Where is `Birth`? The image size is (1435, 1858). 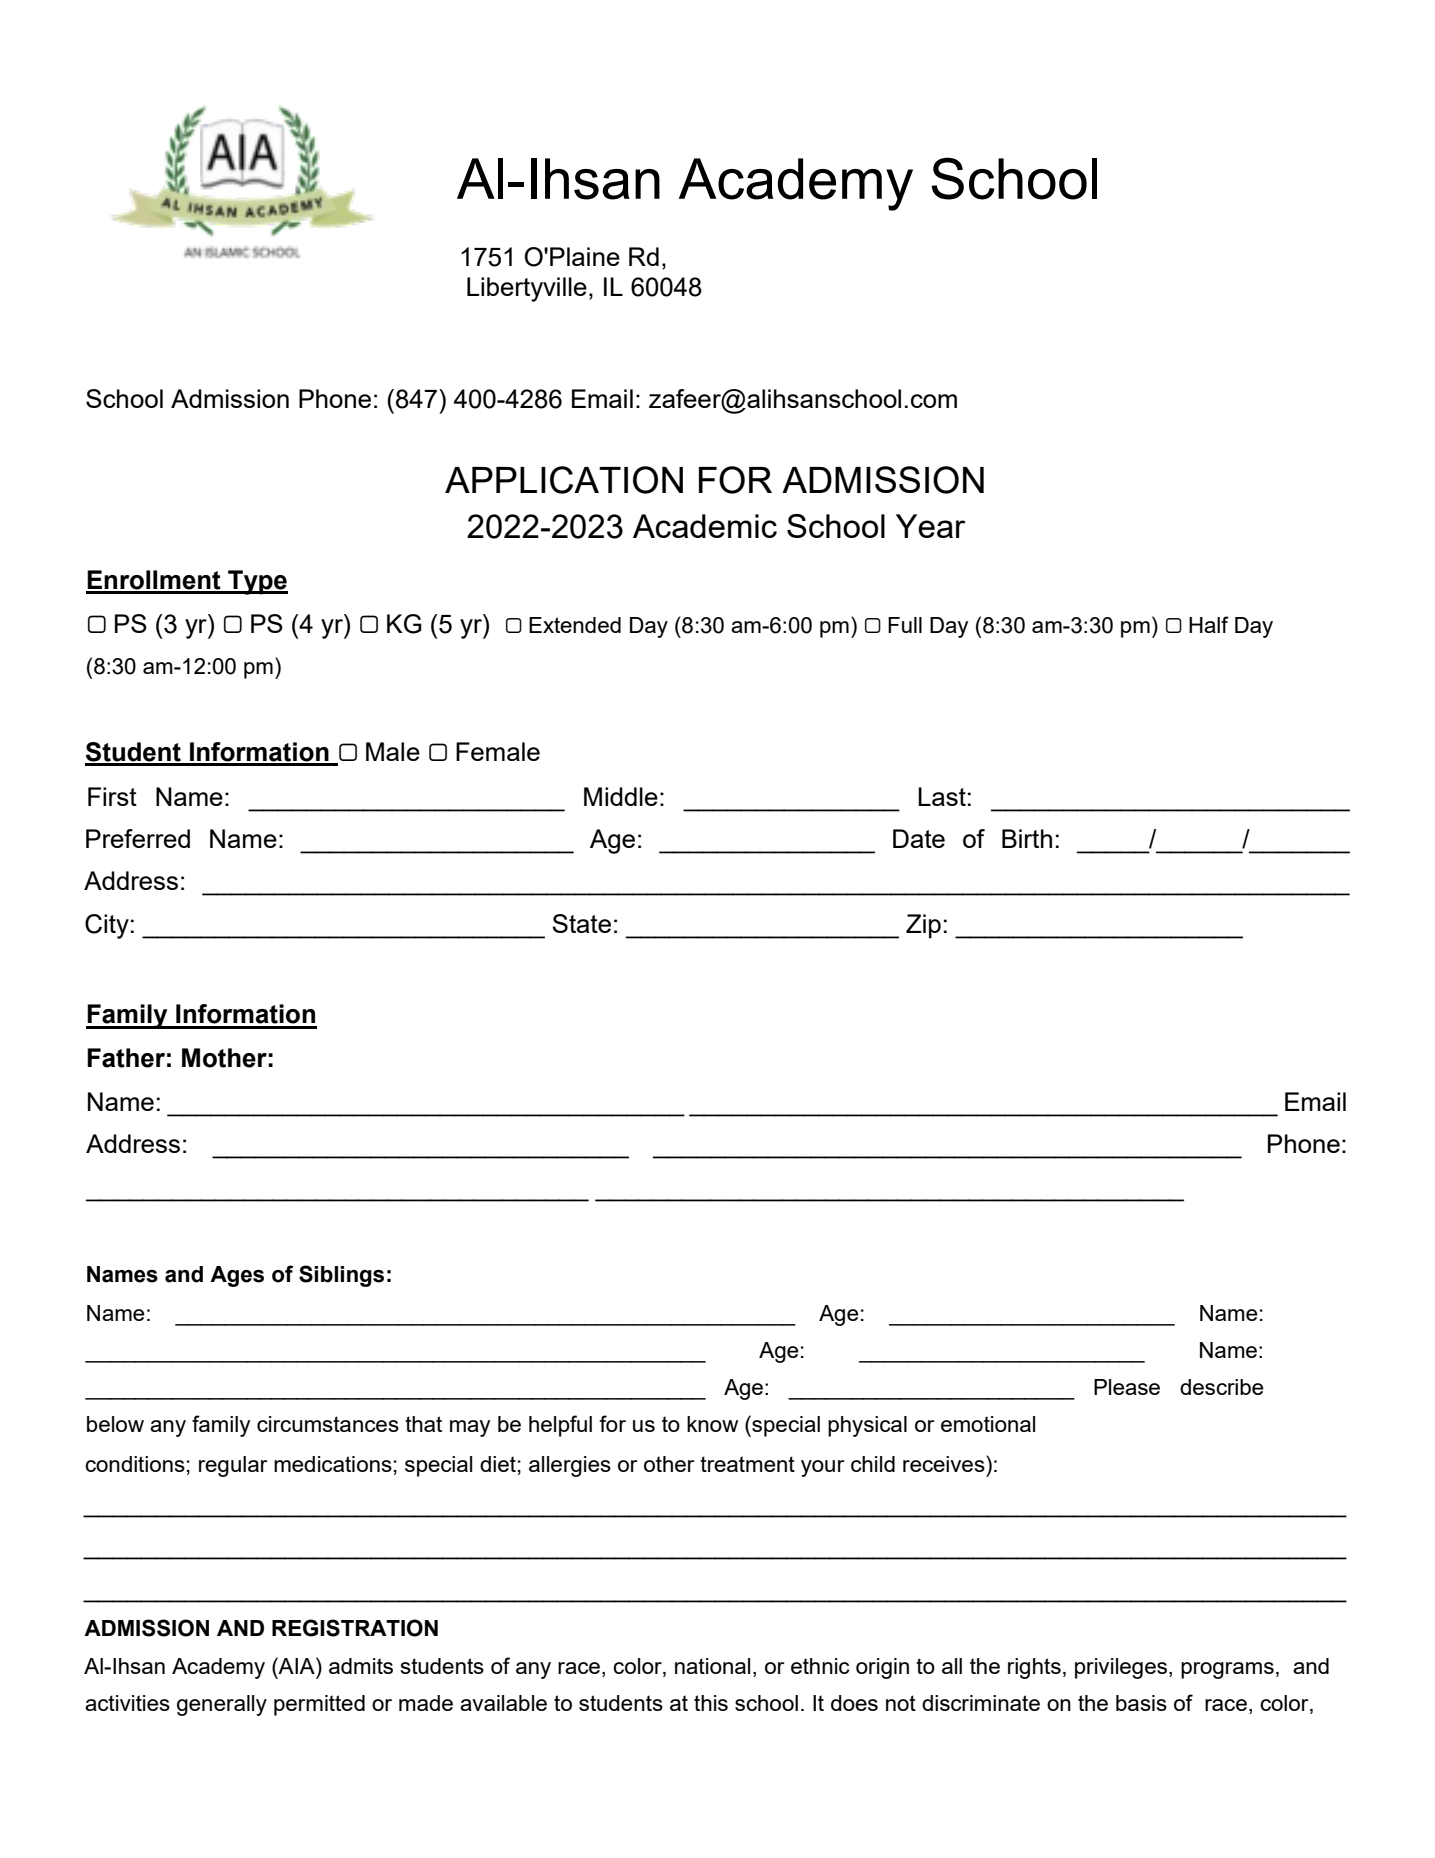 Birth is located at coordinates (1027, 838).
